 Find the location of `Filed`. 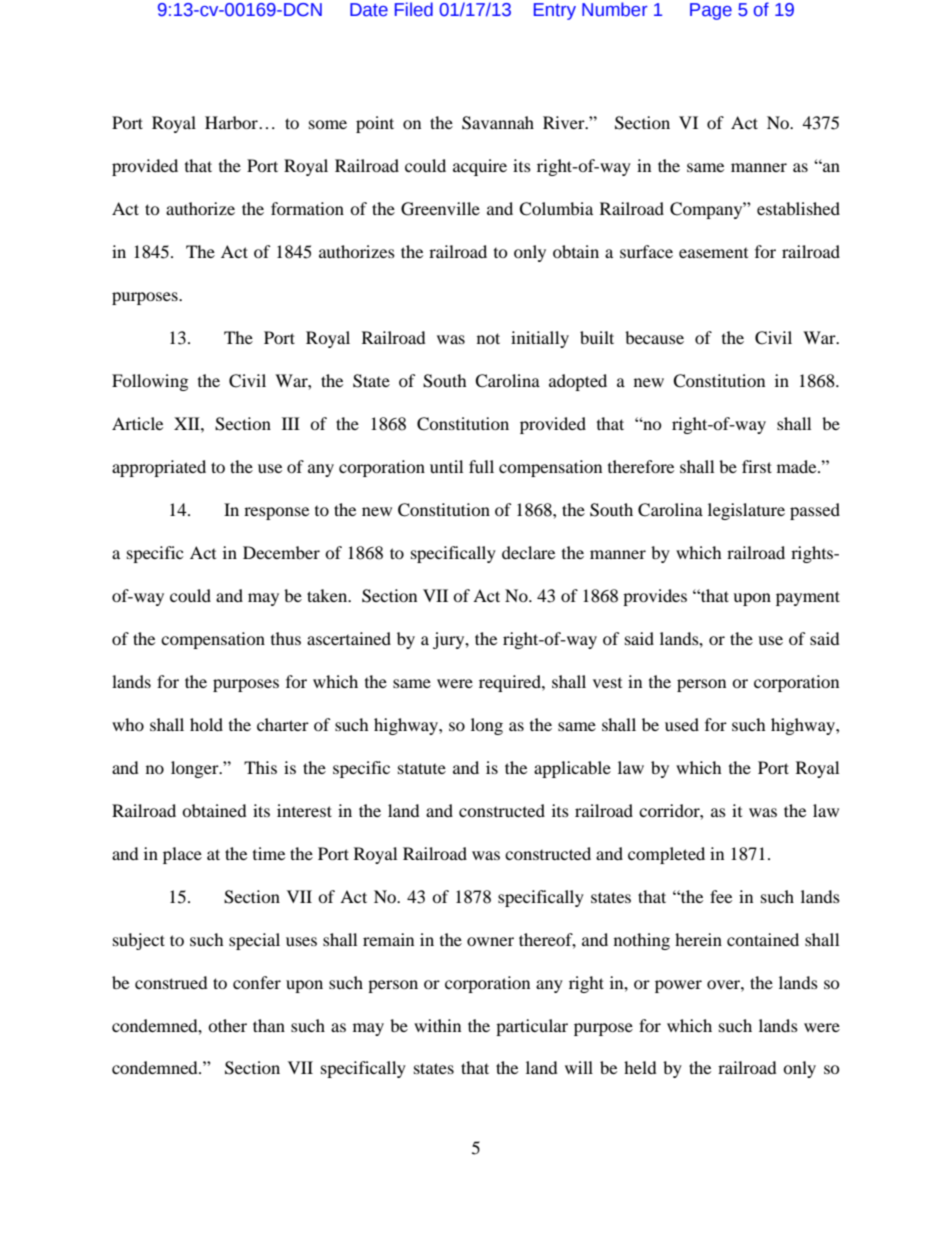

Filed is located at coordinates (414, 9).
